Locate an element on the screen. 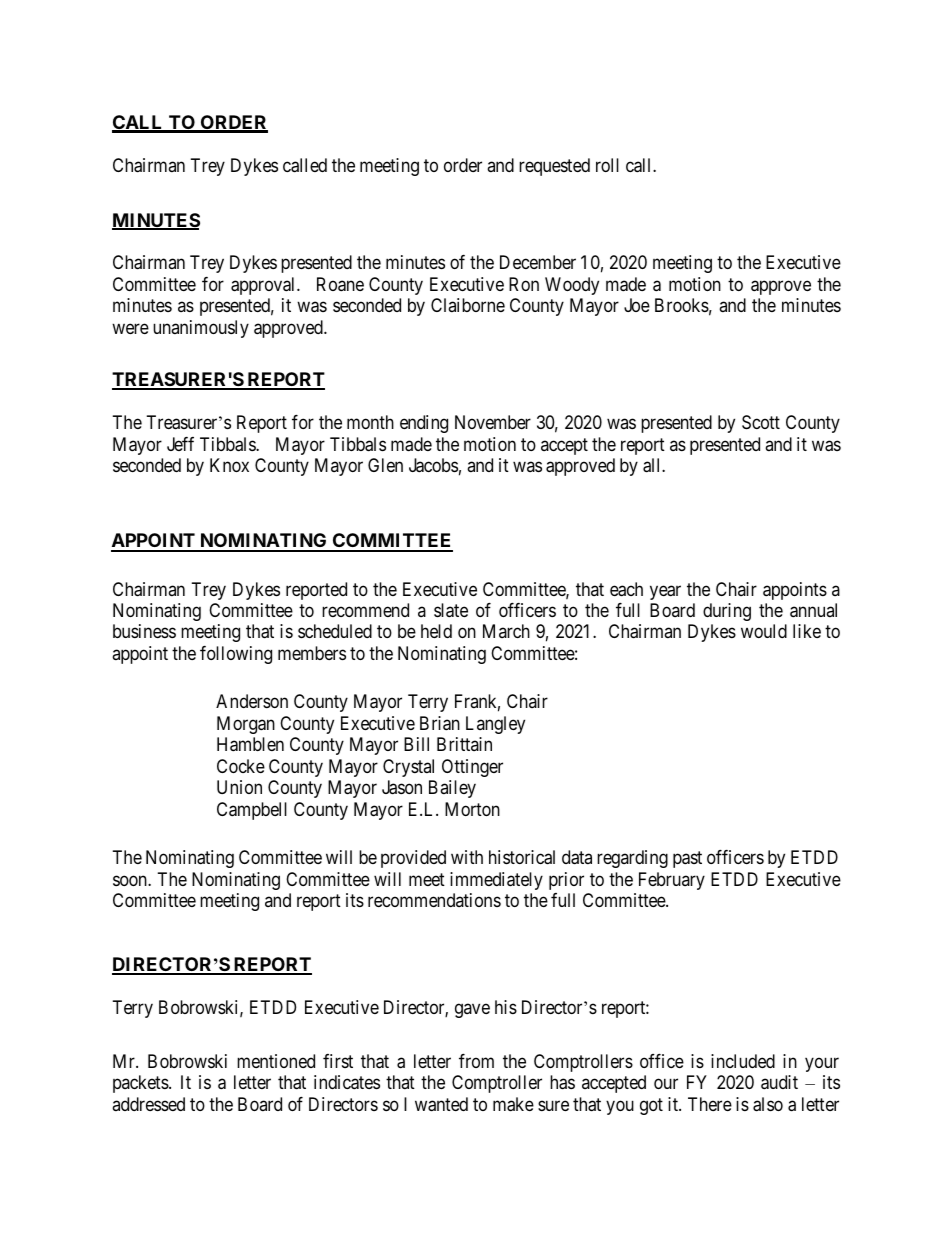  Campbell is located at coordinates (252, 811).
